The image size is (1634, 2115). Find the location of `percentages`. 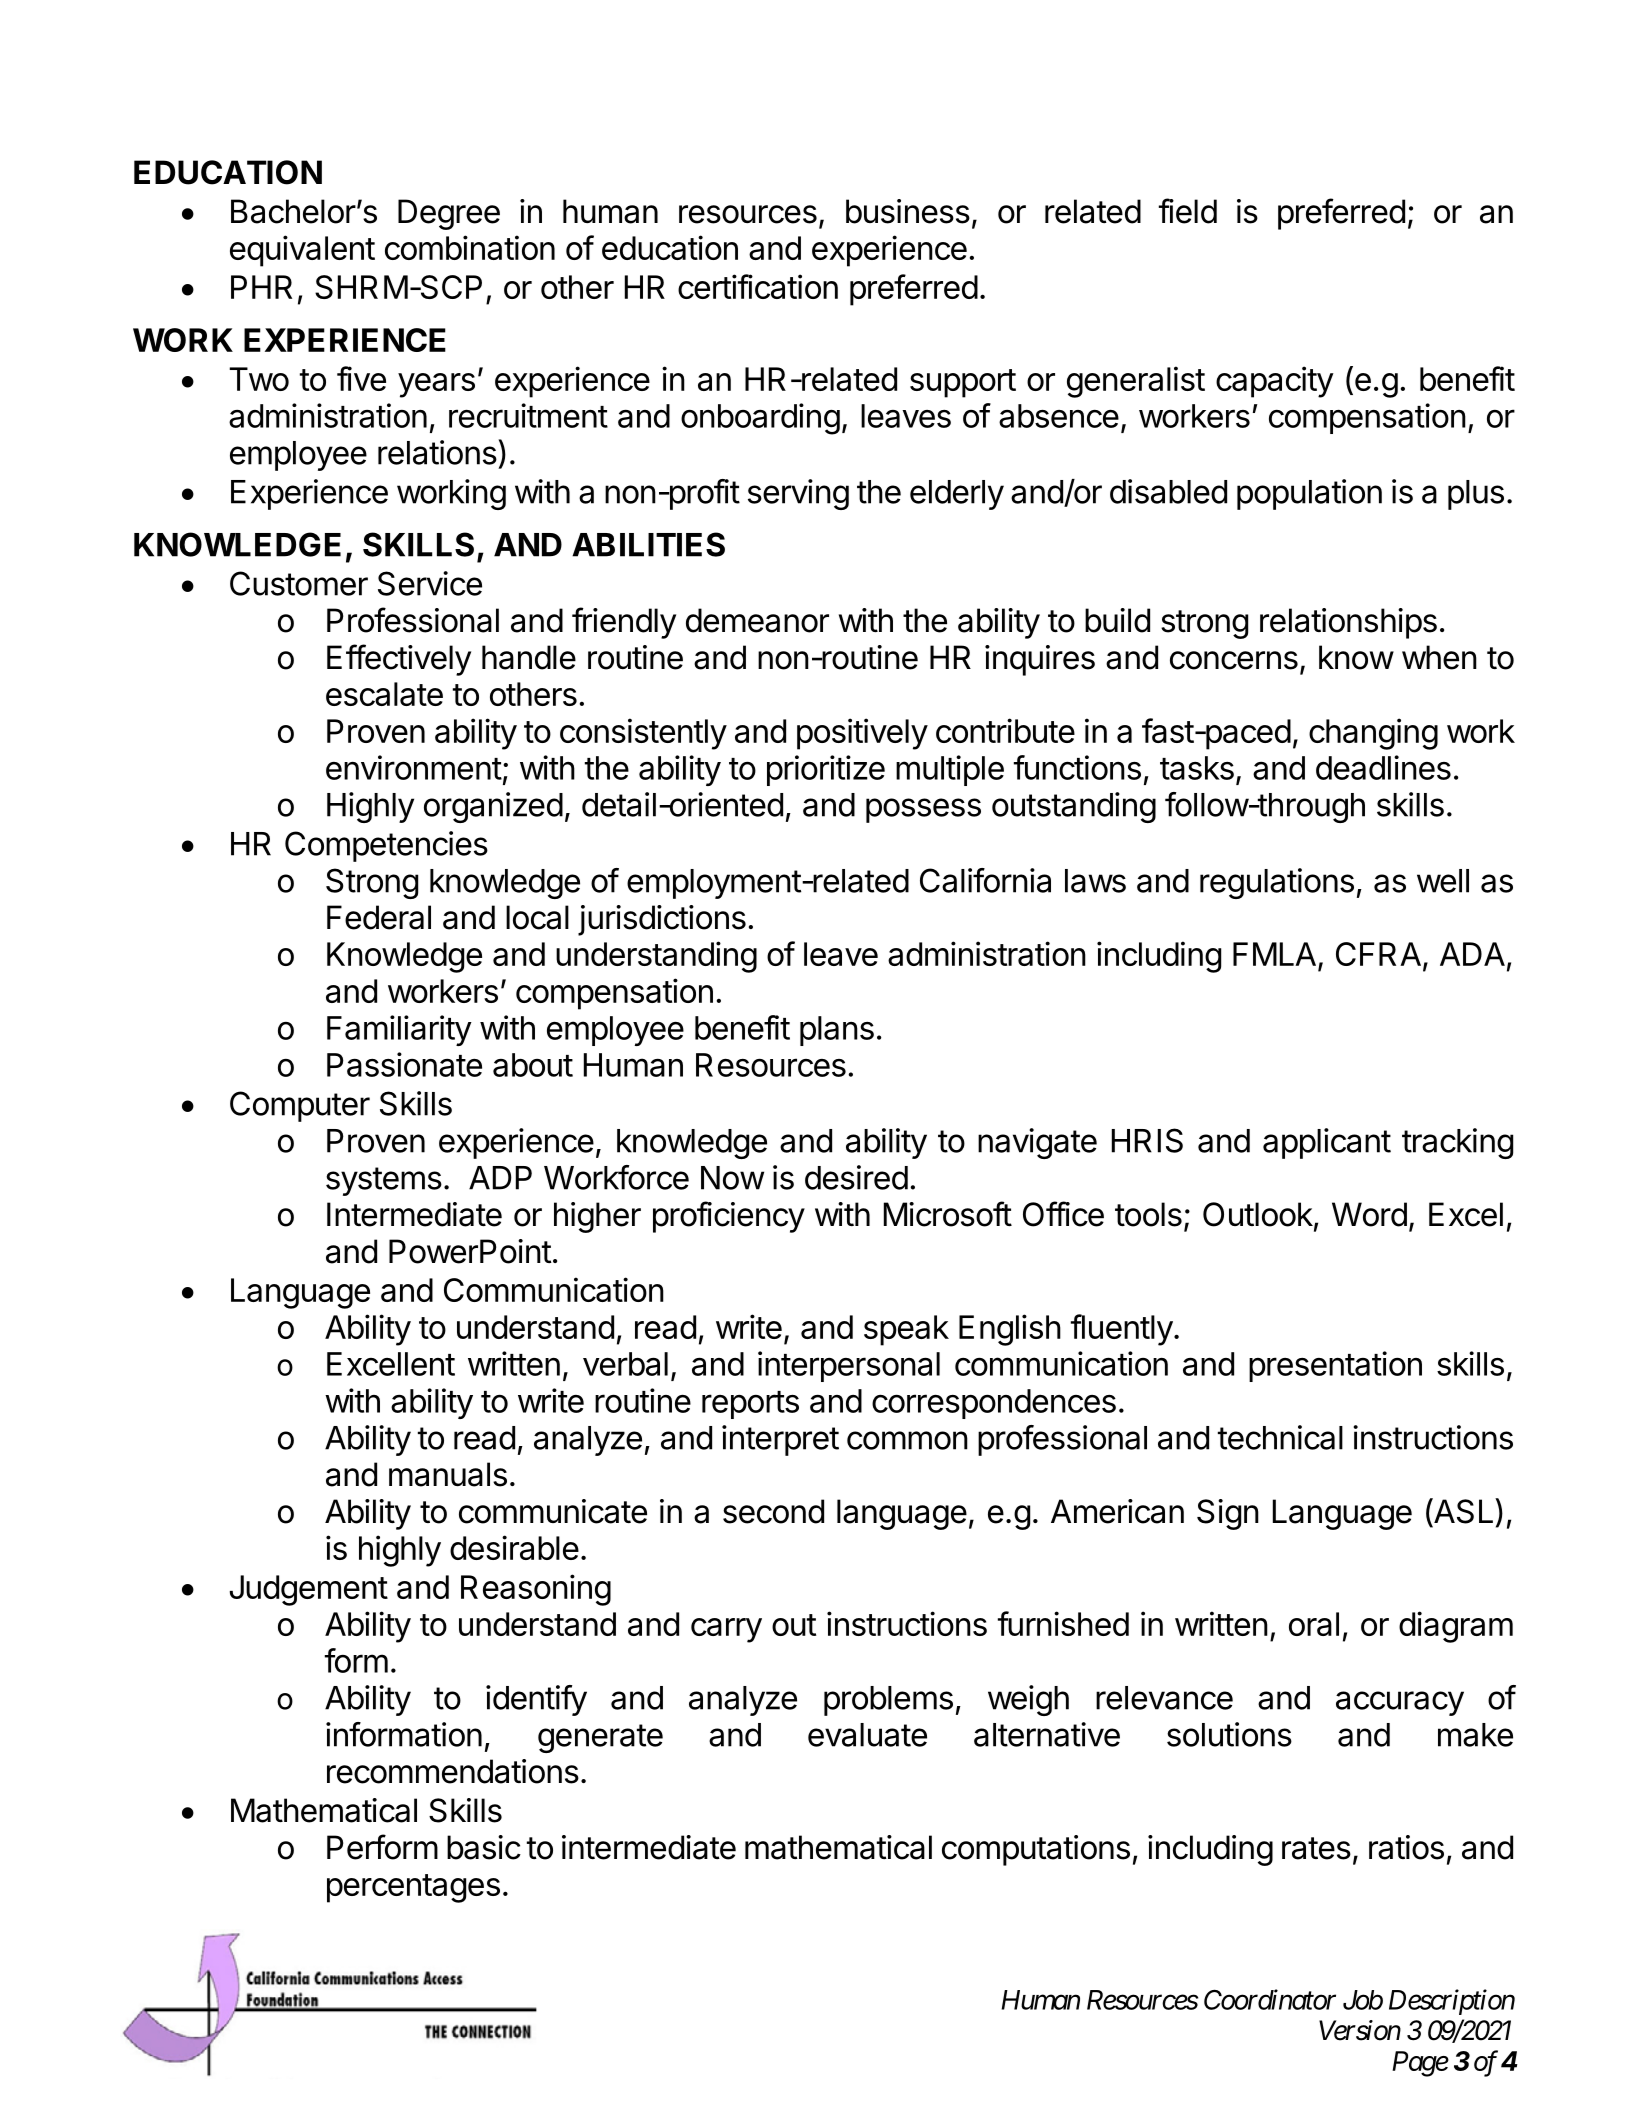

percentages is located at coordinates (413, 1888).
